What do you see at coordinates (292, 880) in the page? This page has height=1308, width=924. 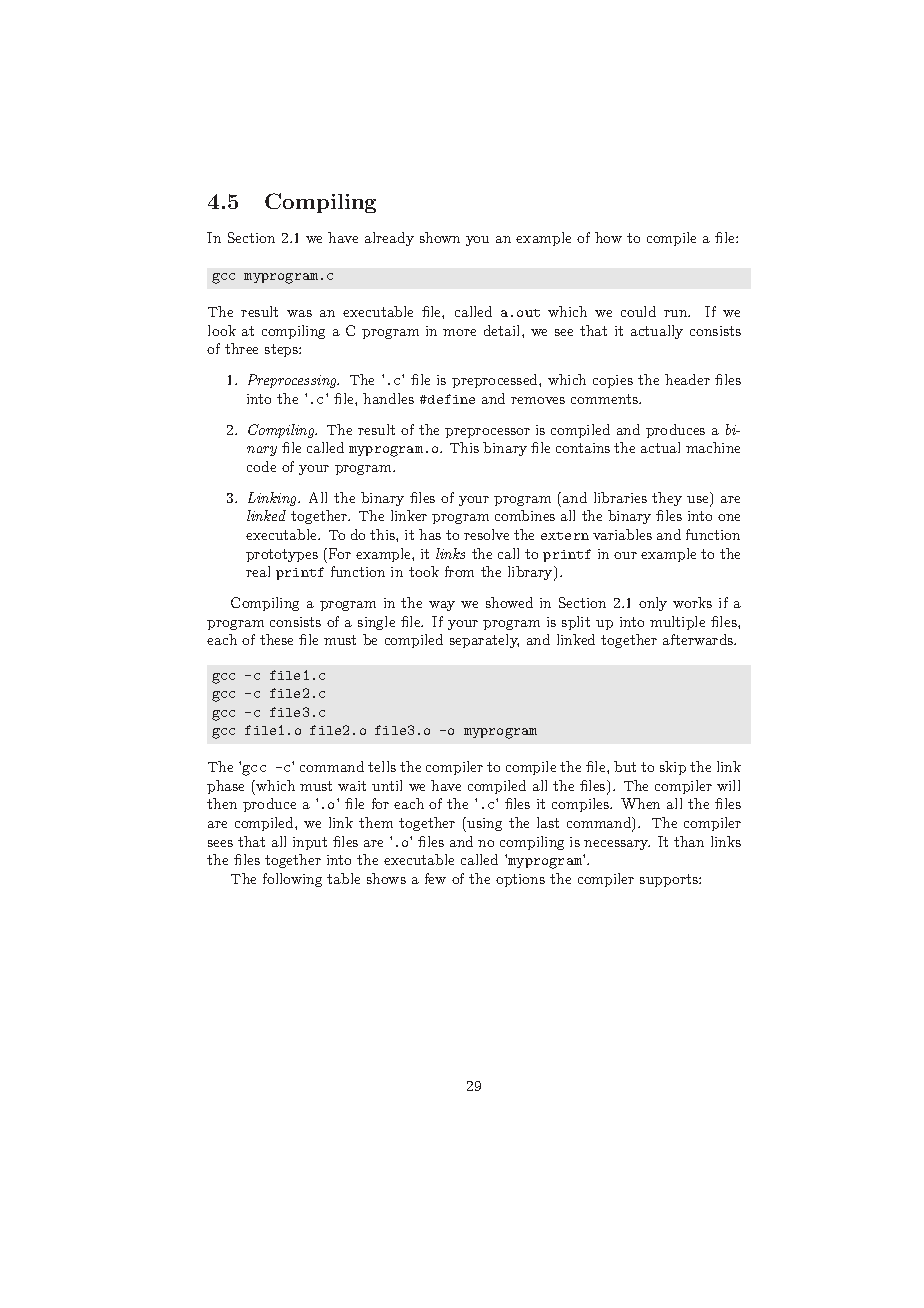 I see `following` at bounding box center [292, 880].
